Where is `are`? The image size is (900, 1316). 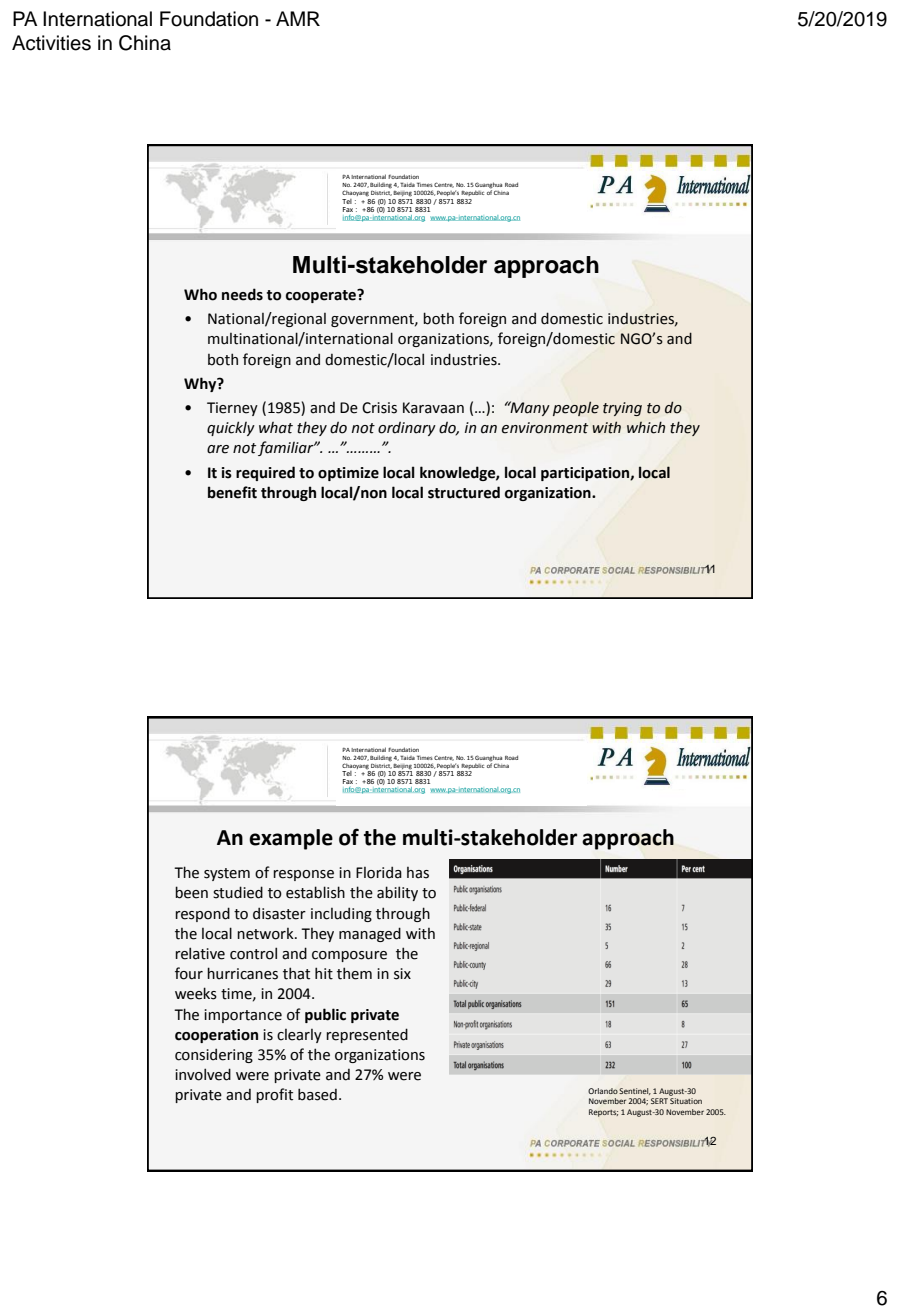 are is located at coordinates (218, 449).
